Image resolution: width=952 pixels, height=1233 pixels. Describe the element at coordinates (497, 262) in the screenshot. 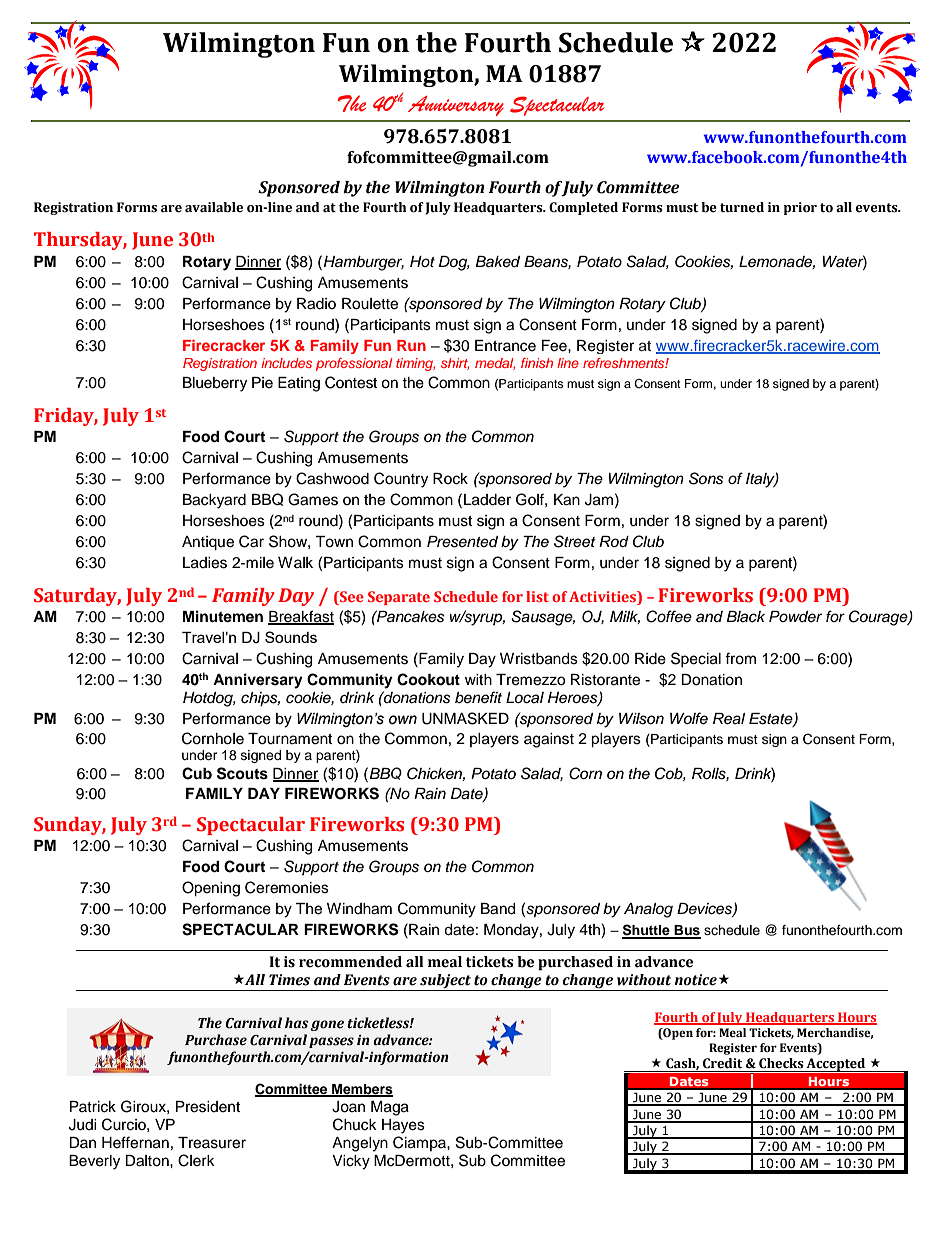

I see `Baked` at that location.
